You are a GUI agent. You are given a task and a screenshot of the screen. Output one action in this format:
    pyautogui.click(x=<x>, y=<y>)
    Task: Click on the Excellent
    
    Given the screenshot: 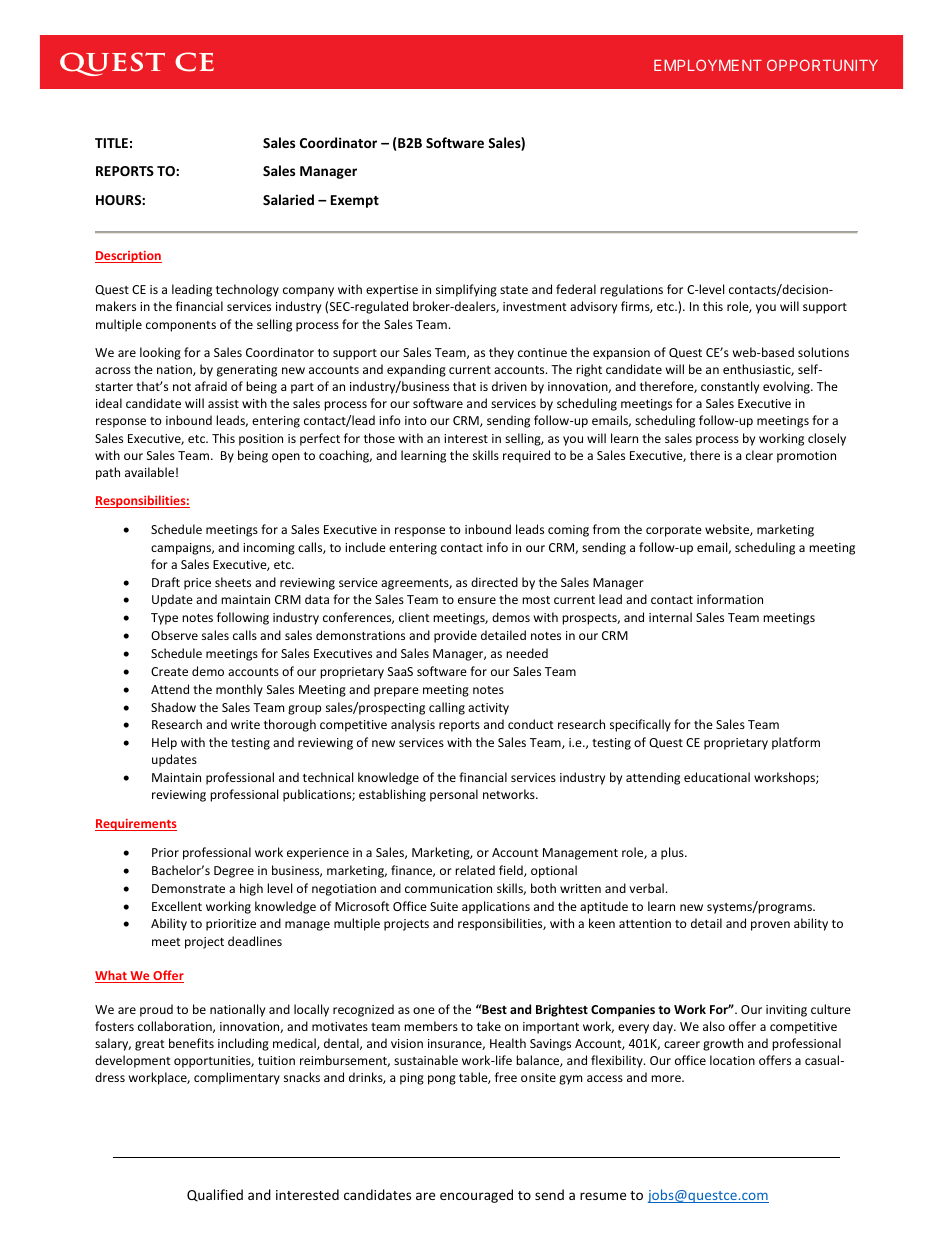 What is the action you would take?
    pyautogui.click(x=177, y=906)
